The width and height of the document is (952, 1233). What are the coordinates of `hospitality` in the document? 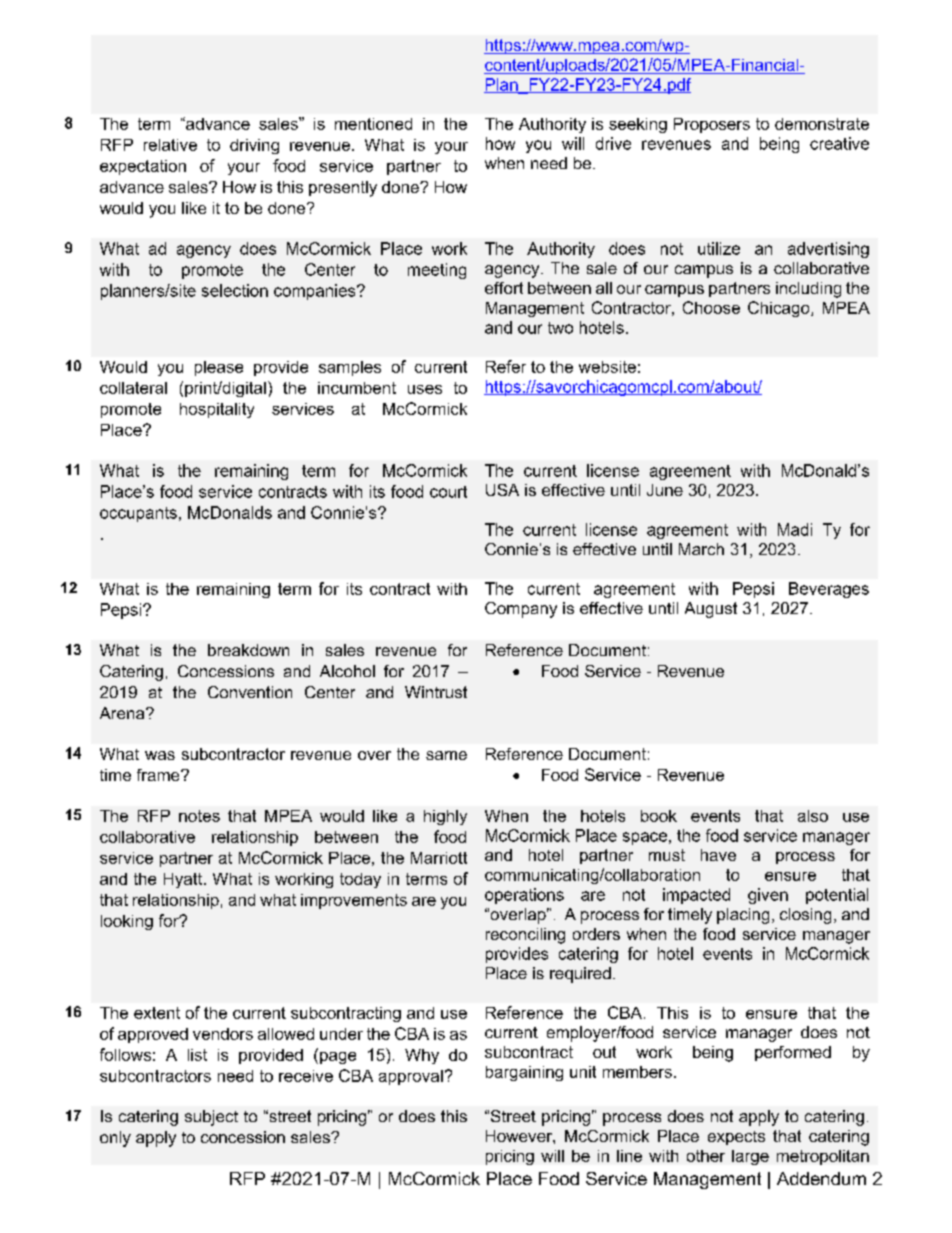 It's located at (217, 410).
